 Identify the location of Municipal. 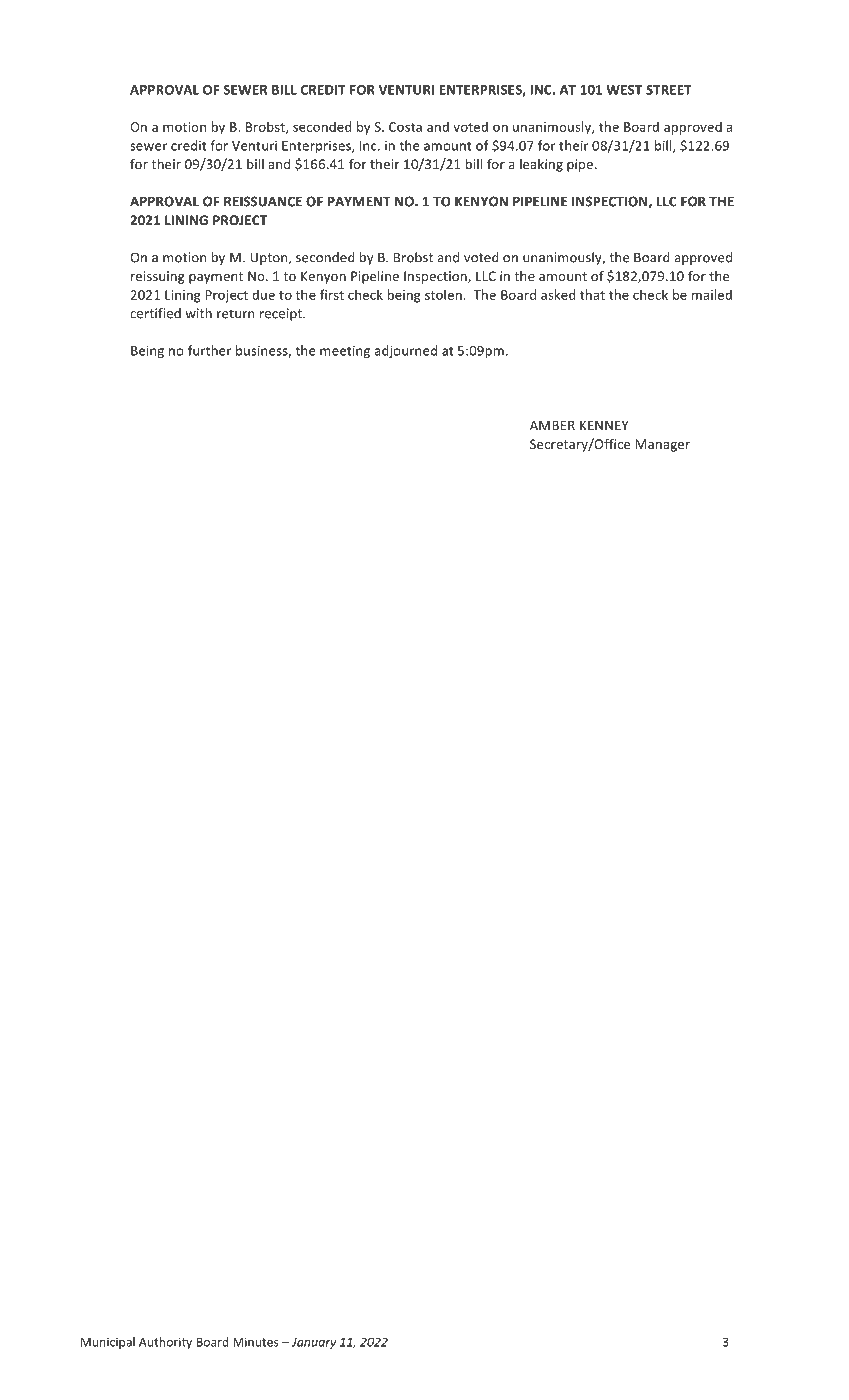
(108, 1343).
